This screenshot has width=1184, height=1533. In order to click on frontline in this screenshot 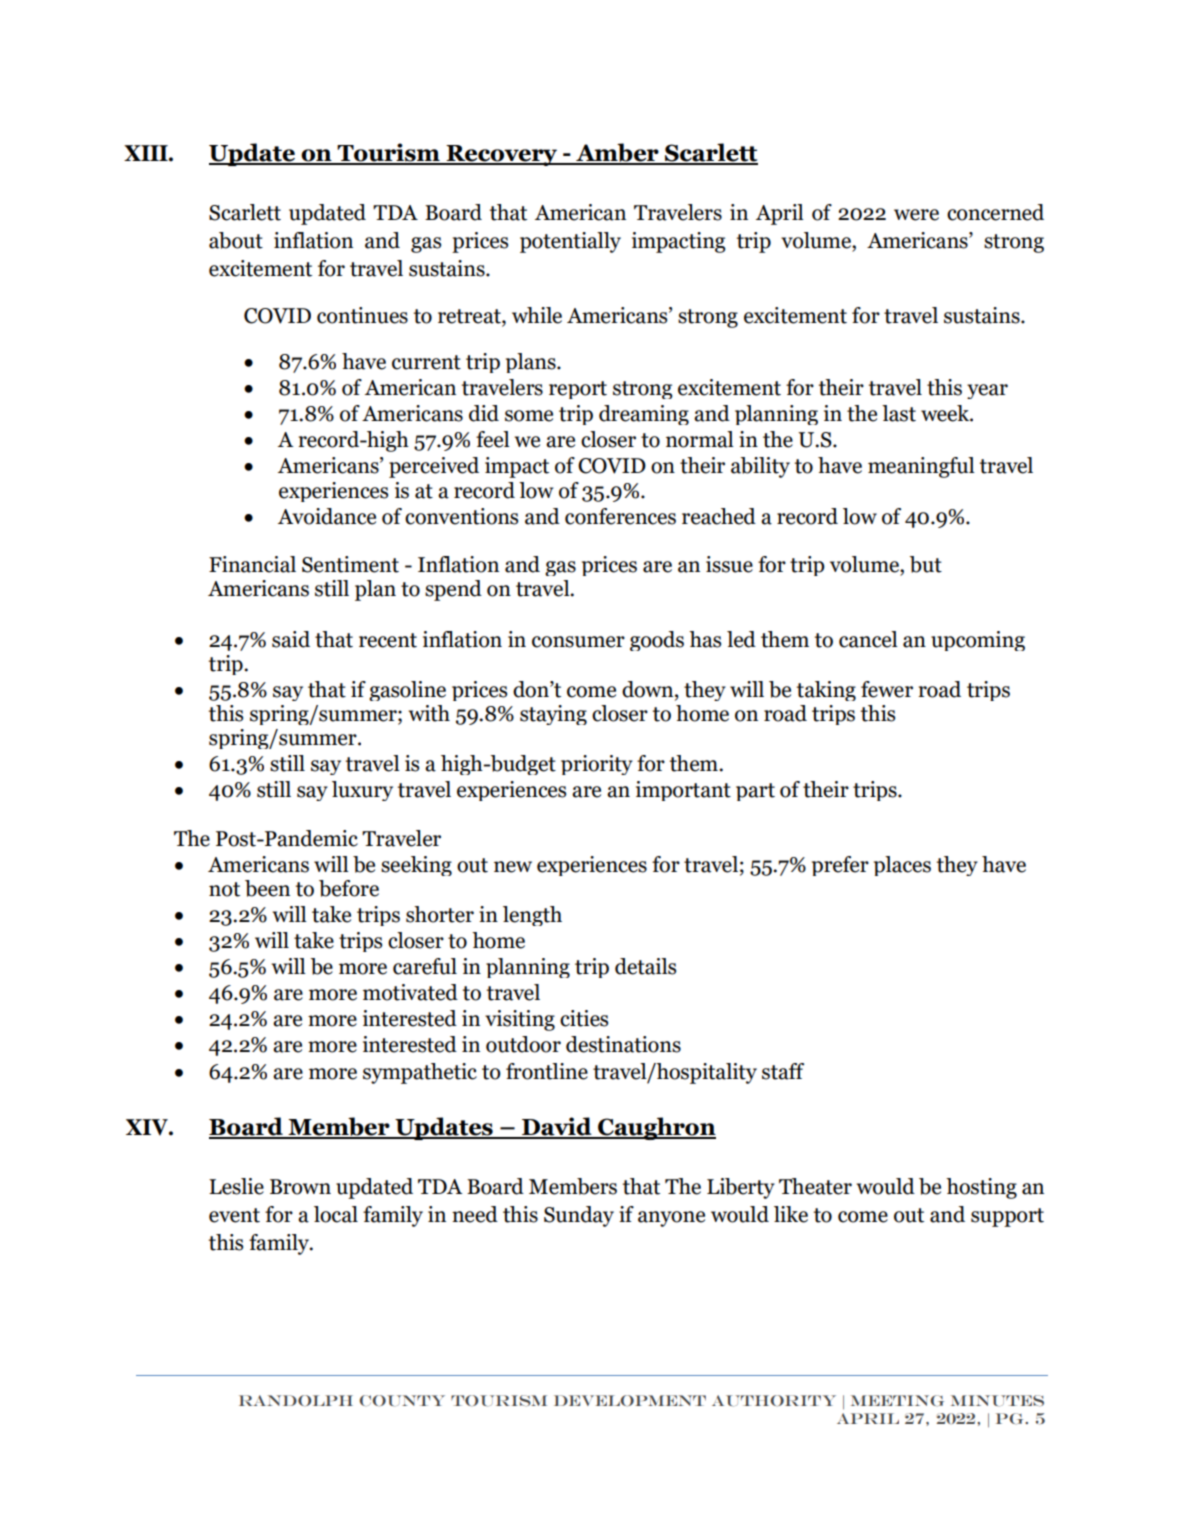, I will do `click(547, 1071)`.
